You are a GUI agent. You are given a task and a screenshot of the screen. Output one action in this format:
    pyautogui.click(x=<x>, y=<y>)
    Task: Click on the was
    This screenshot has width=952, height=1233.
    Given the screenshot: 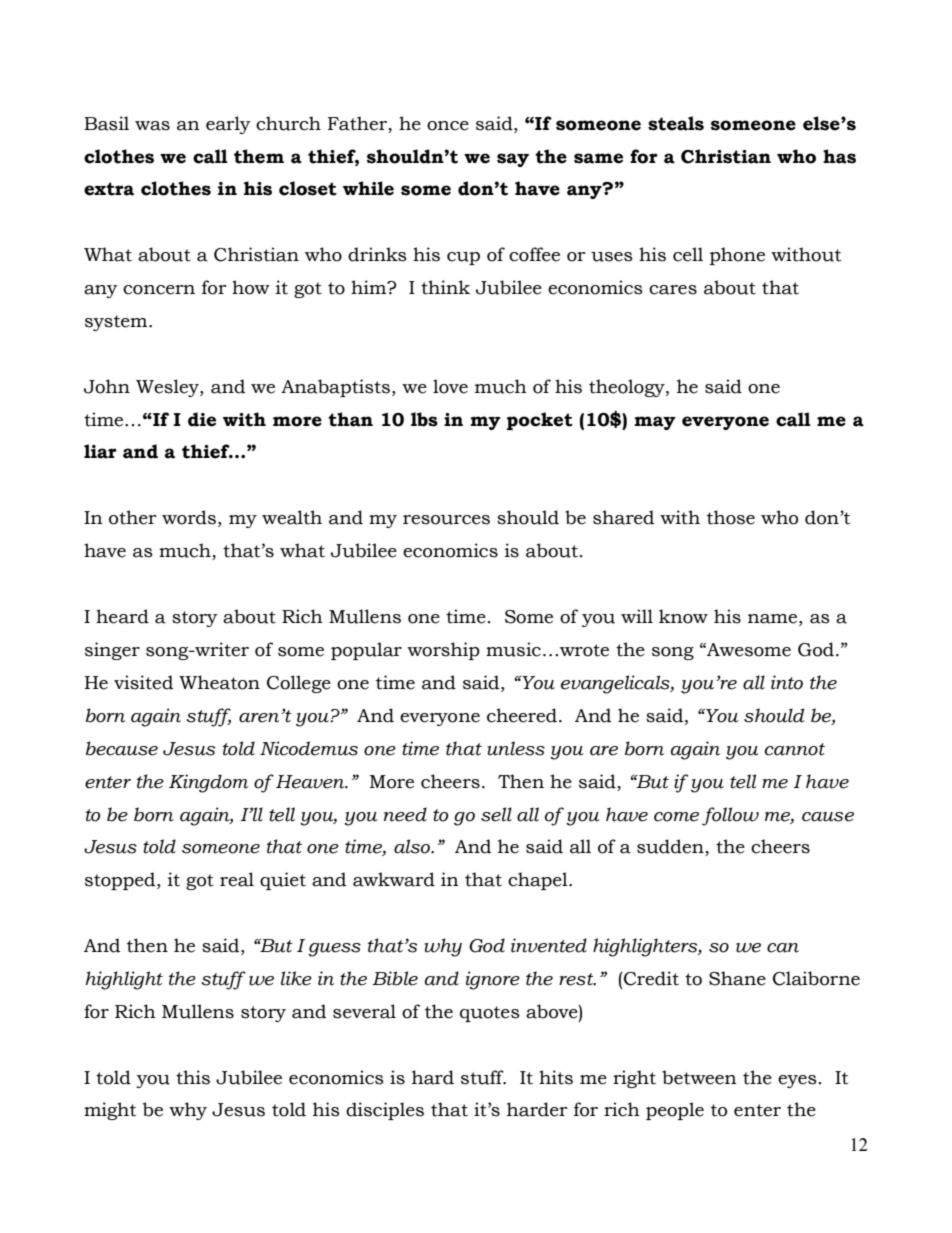 What is the action you would take?
    pyautogui.click(x=152, y=126)
